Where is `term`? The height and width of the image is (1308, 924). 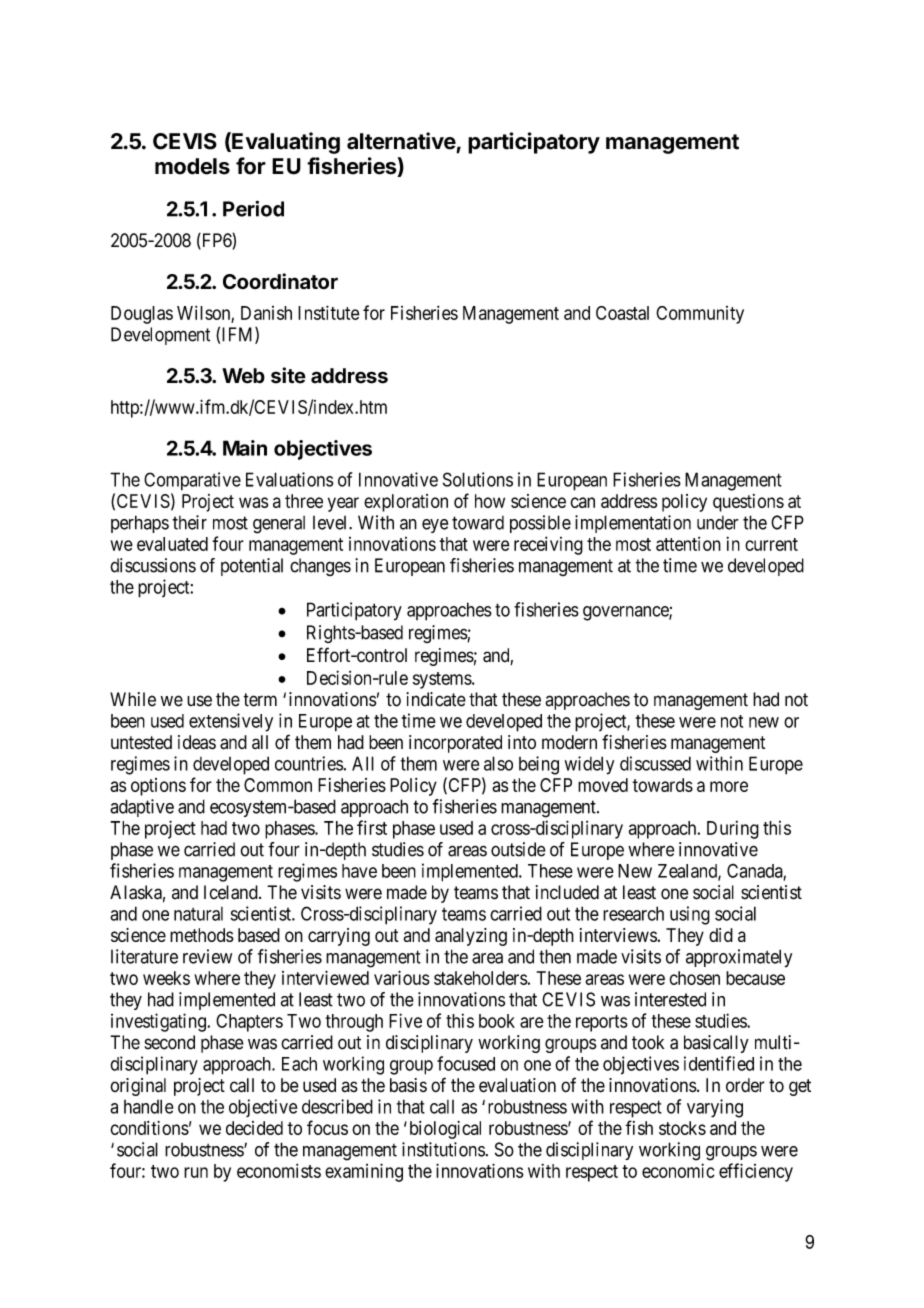 term is located at coordinates (260, 700).
